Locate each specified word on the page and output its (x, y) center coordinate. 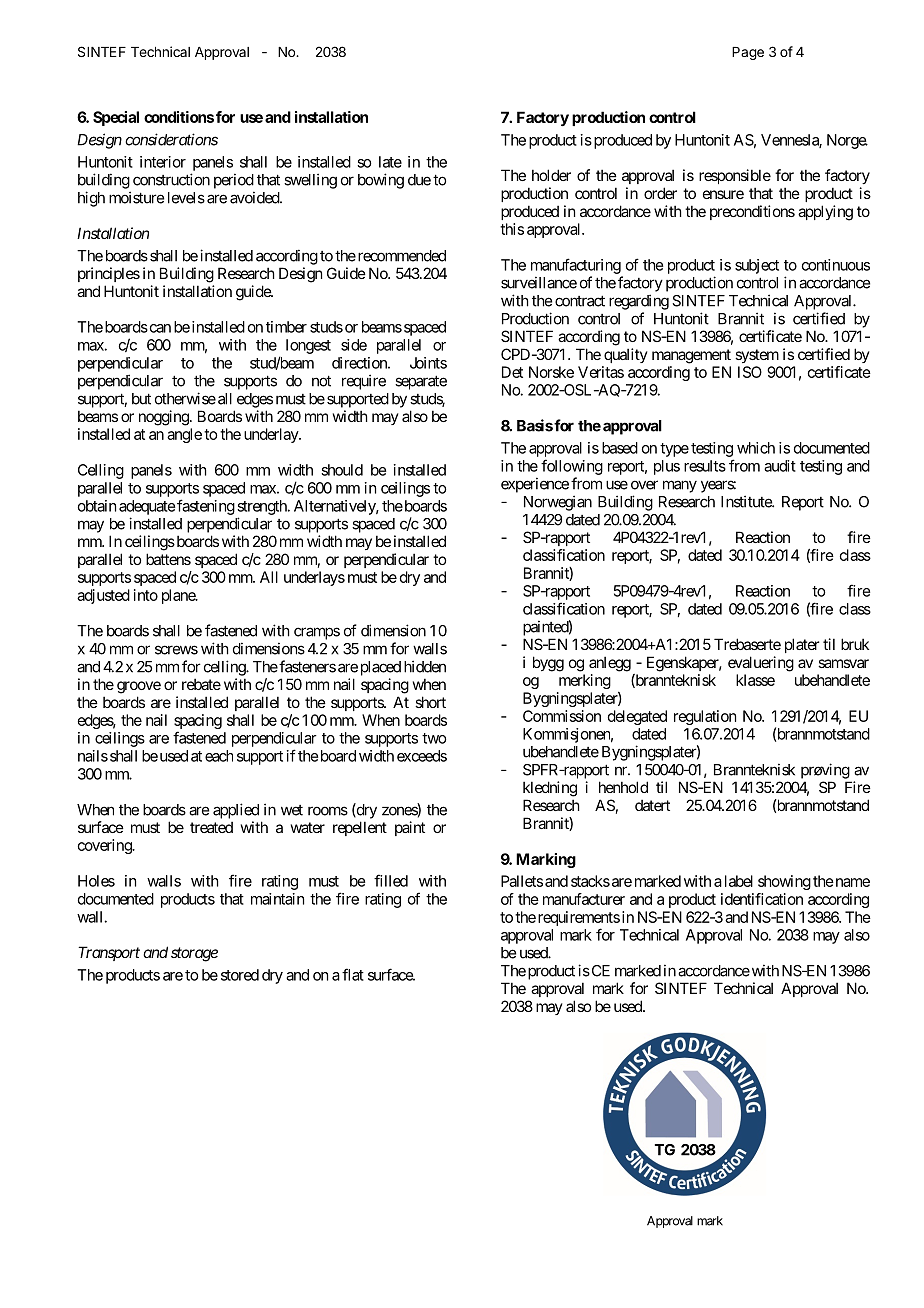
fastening (206, 507)
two (434, 738)
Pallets (522, 881)
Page (748, 53)
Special (116, 118)
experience (535, 485)
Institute (747, 501)
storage (194, 954)
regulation (705, 717)
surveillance (539, 282)
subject (757, 266)
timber (286, 327)
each (219, 756)
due (419, 180)
